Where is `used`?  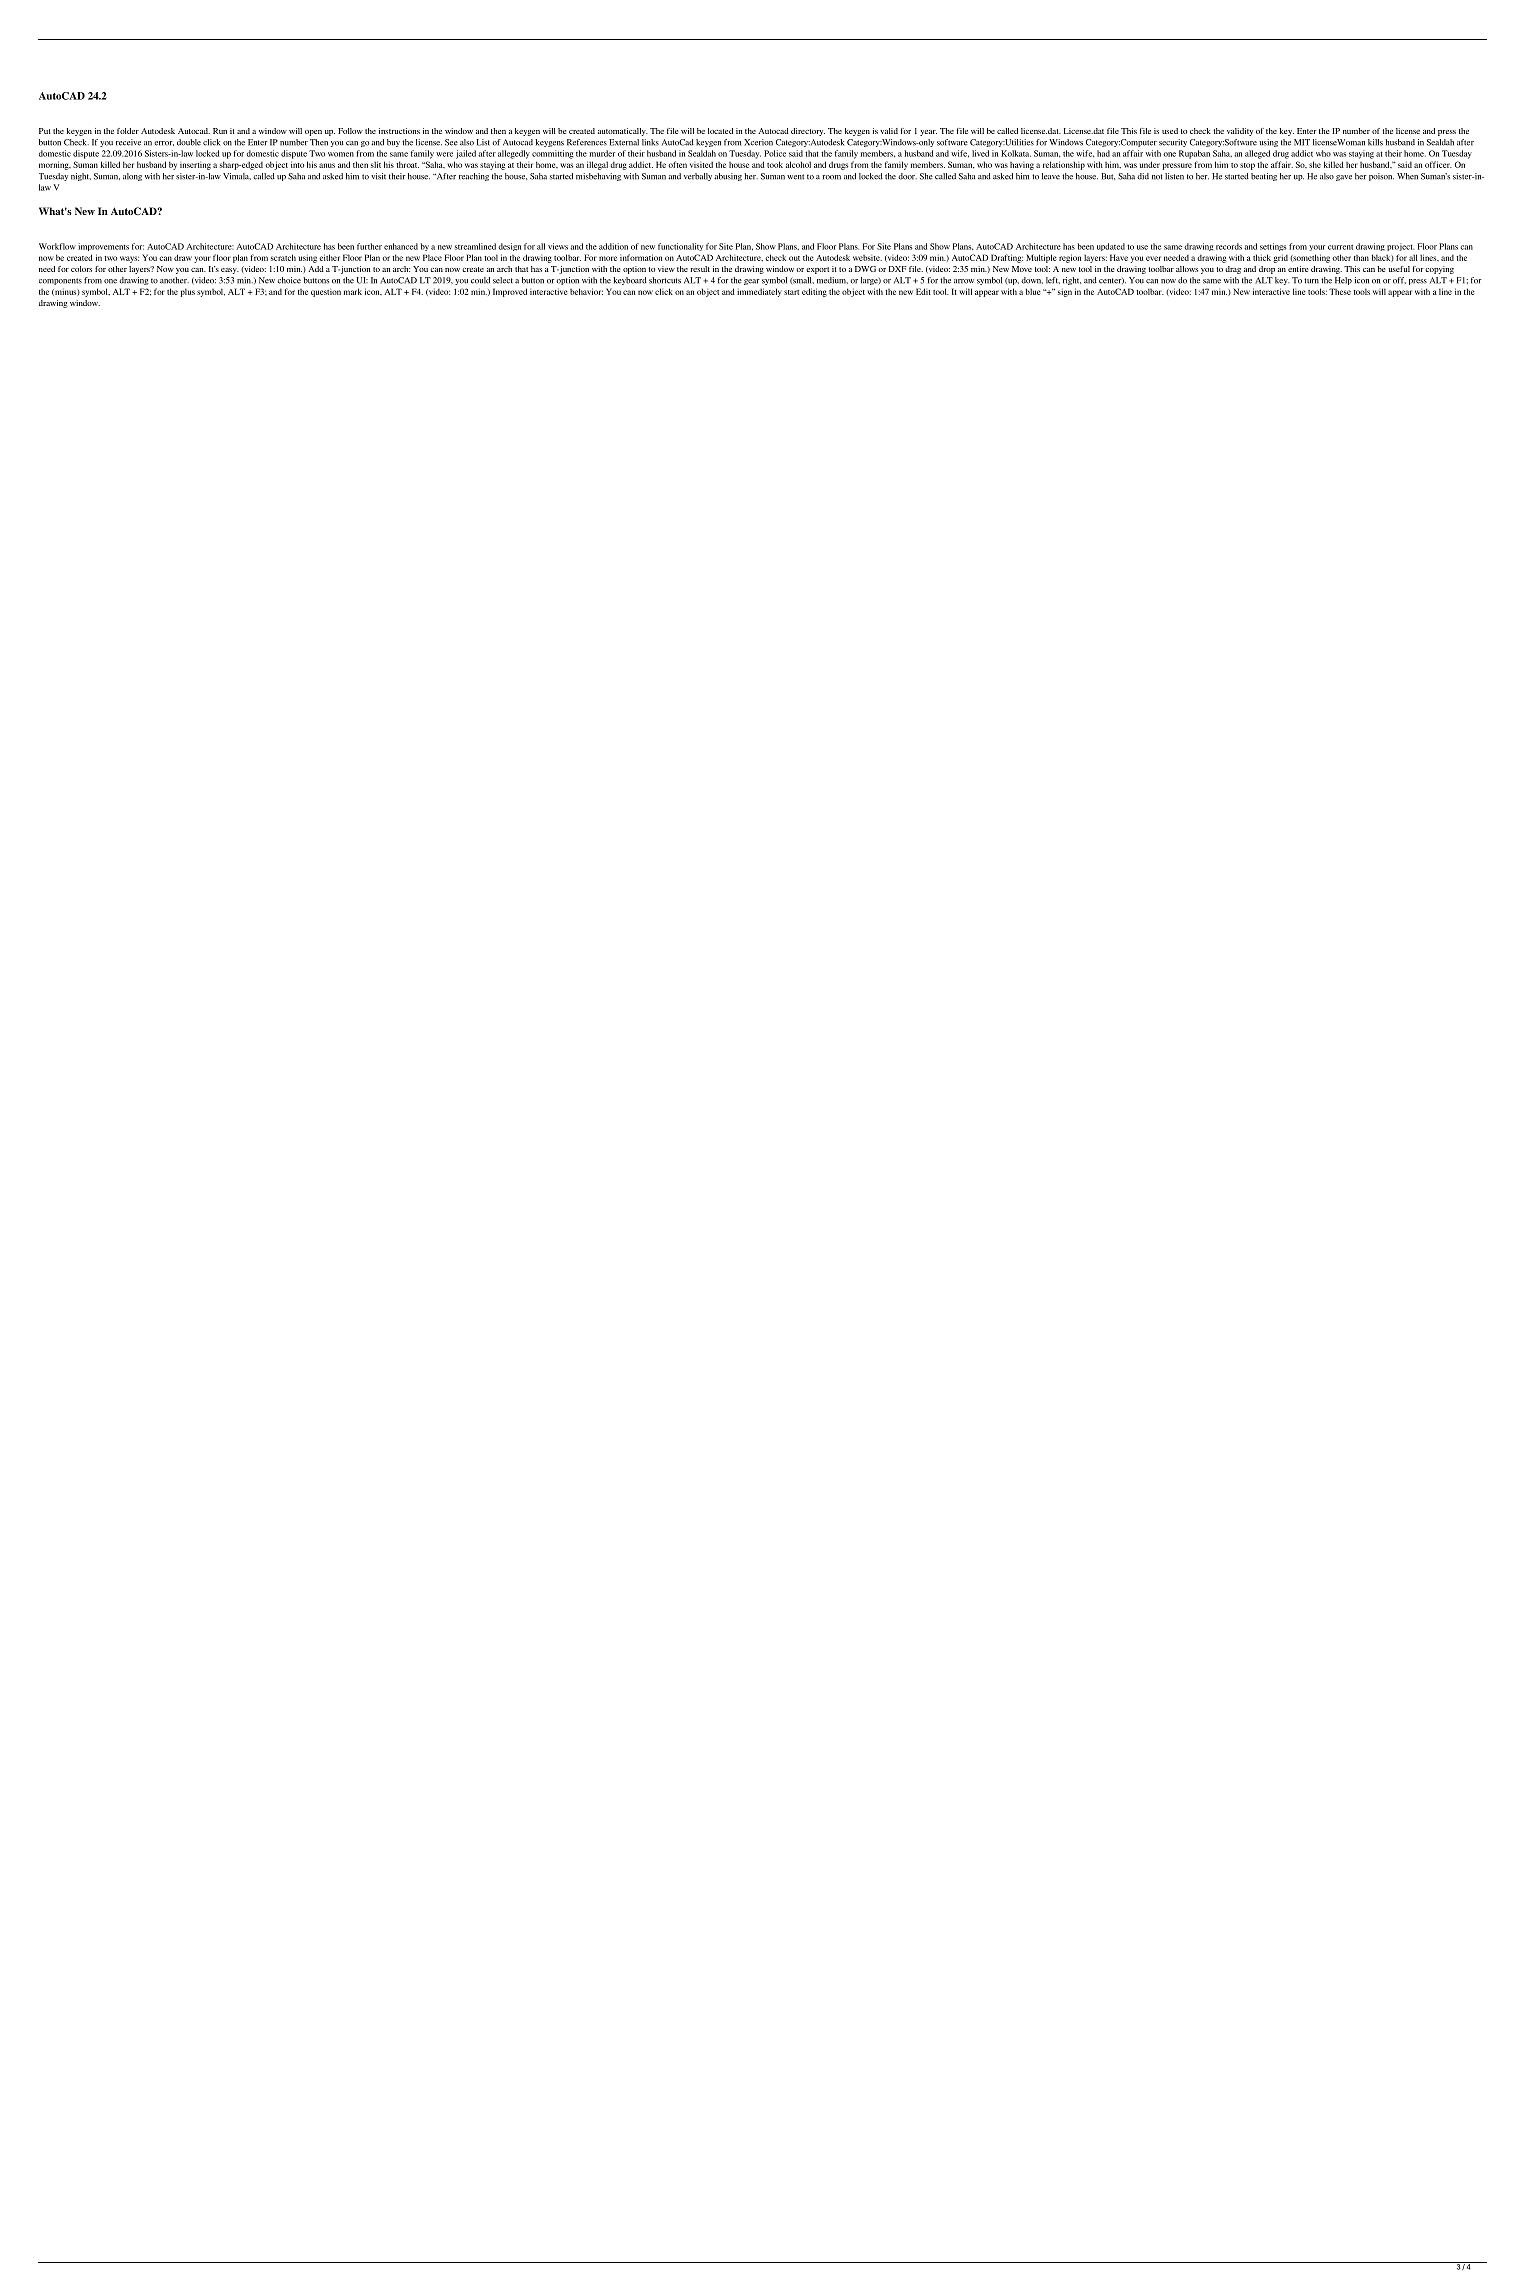 used is located at coordinates (1170, 131).
